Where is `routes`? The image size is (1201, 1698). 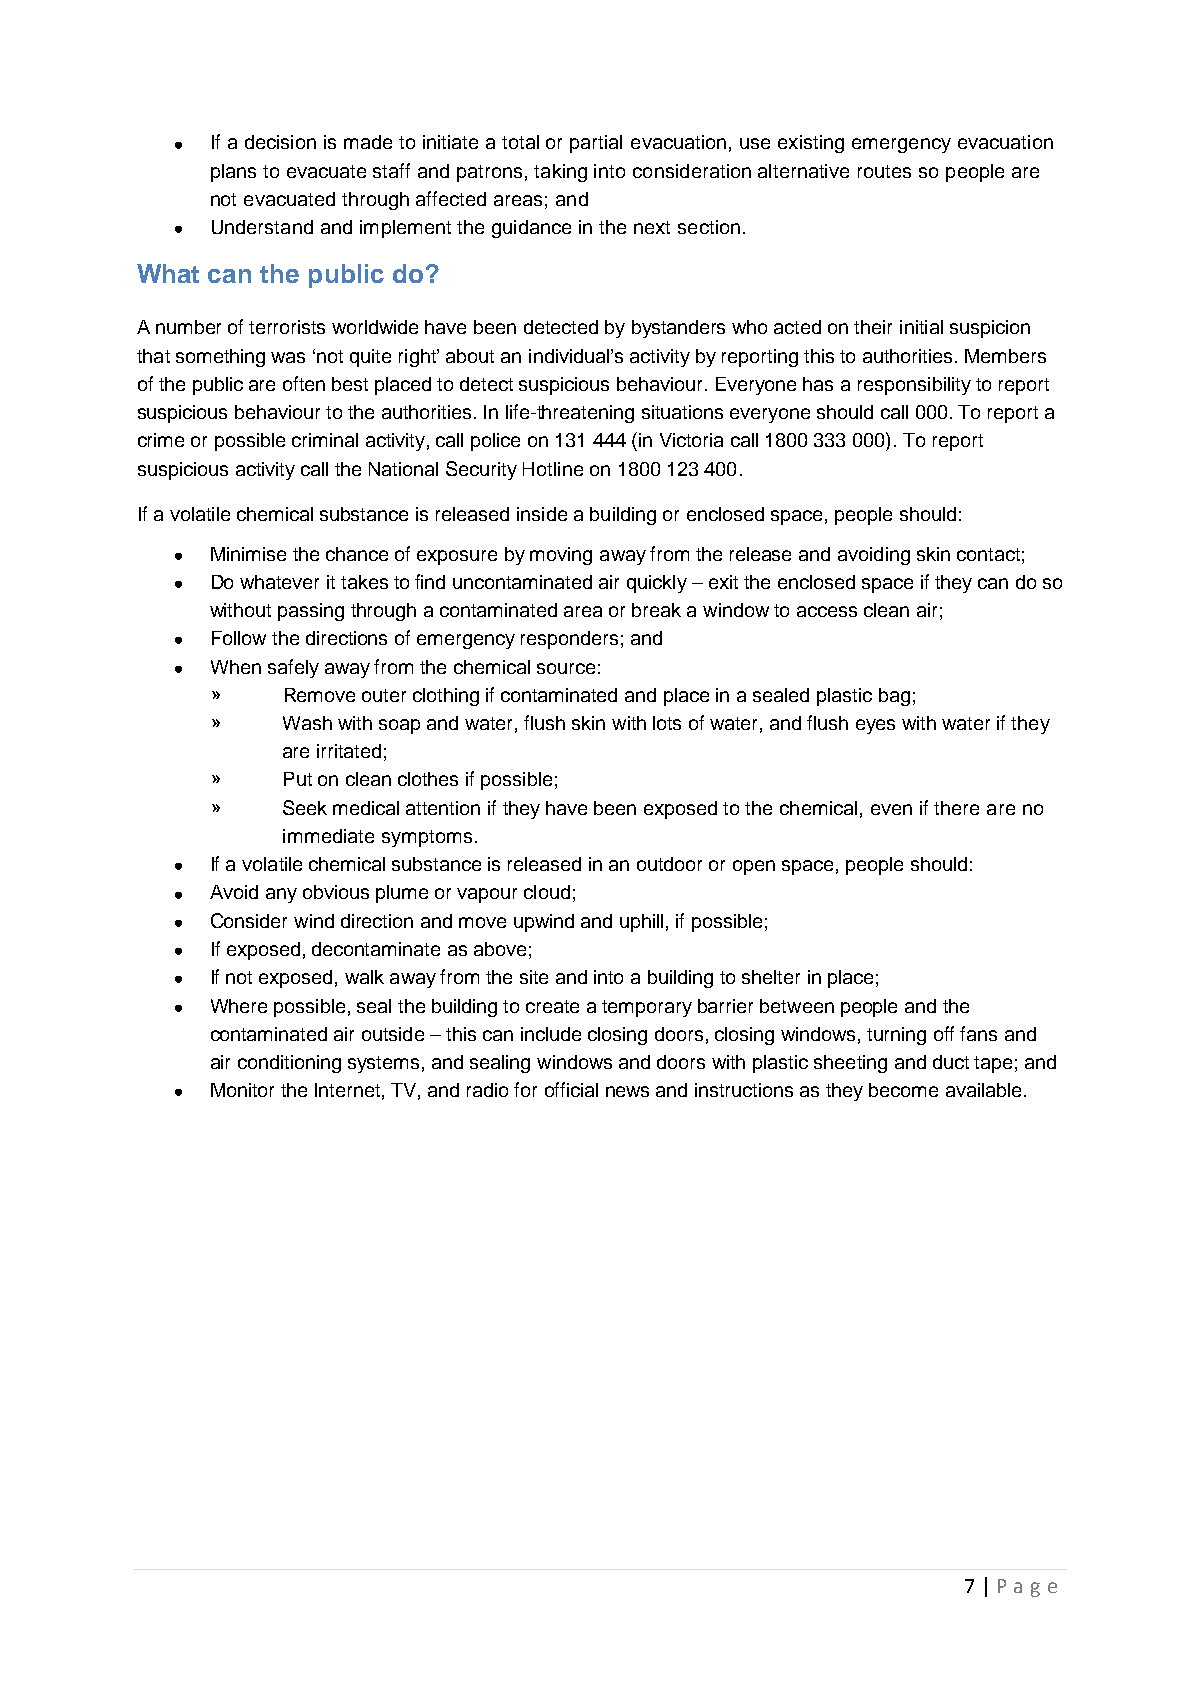 routes is located at coordinates (884, 171).
